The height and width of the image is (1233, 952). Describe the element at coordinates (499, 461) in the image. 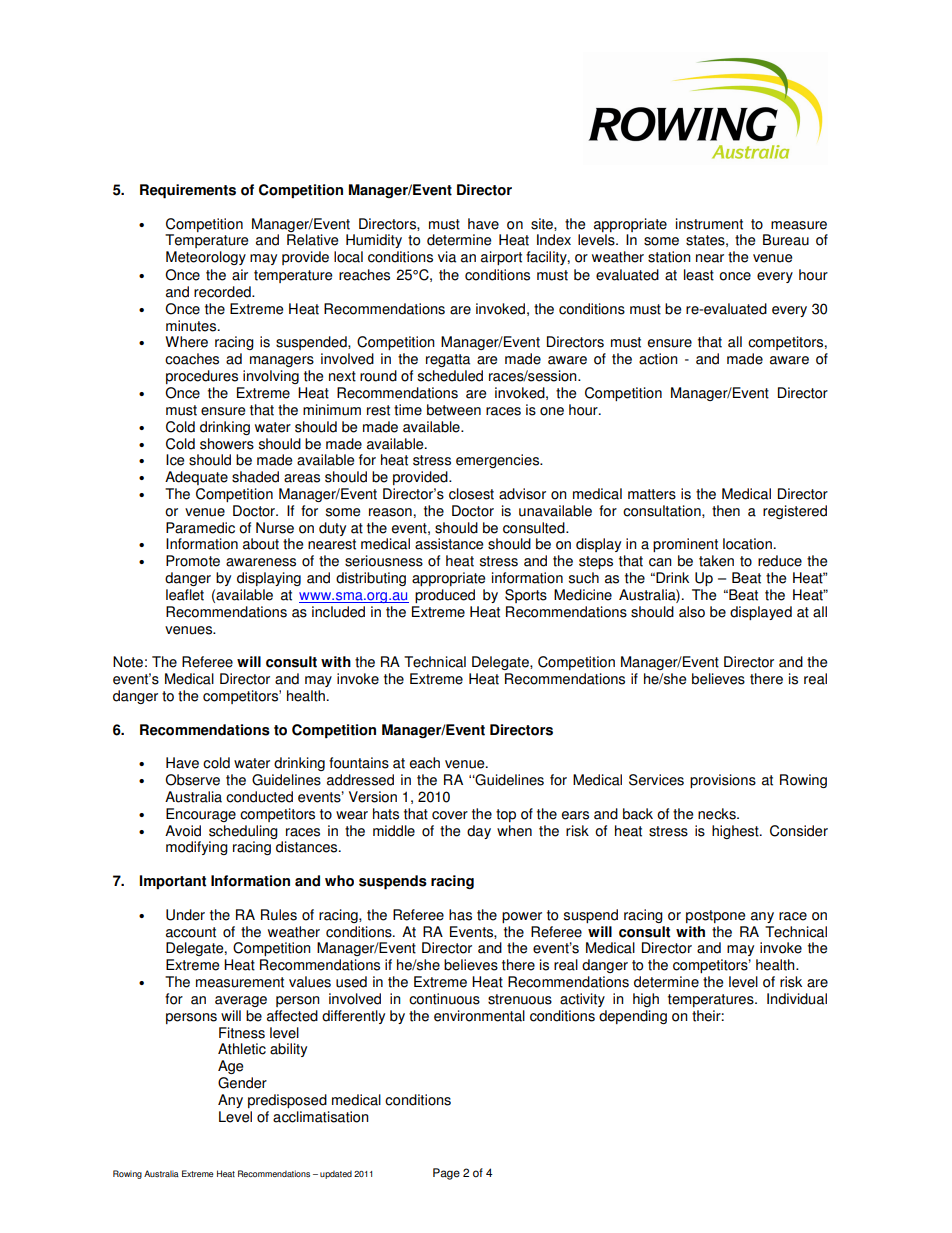

I see `emergencies` at that location.
